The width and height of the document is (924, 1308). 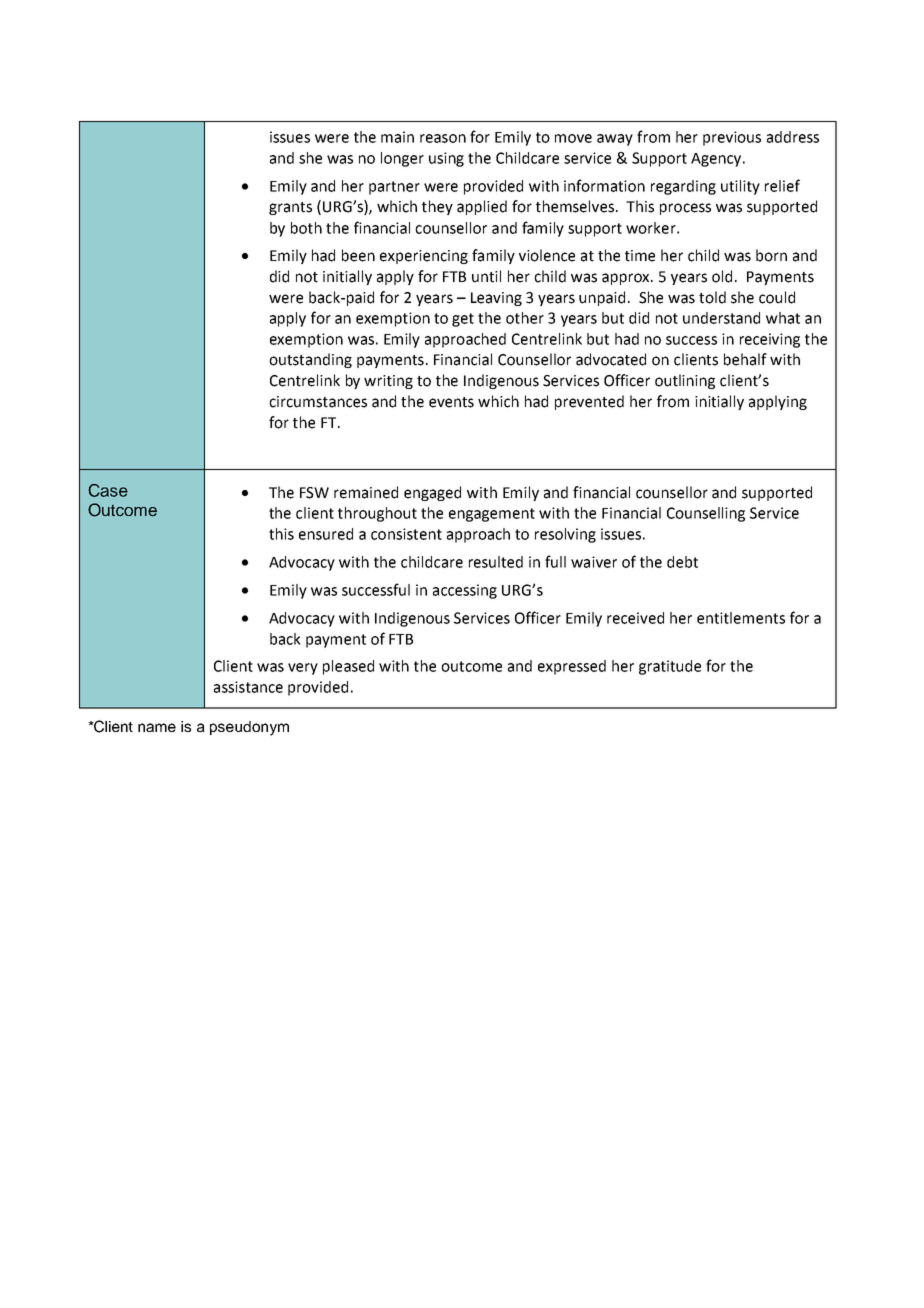 I want to click on circumstances, so click(x=318, y=402).
